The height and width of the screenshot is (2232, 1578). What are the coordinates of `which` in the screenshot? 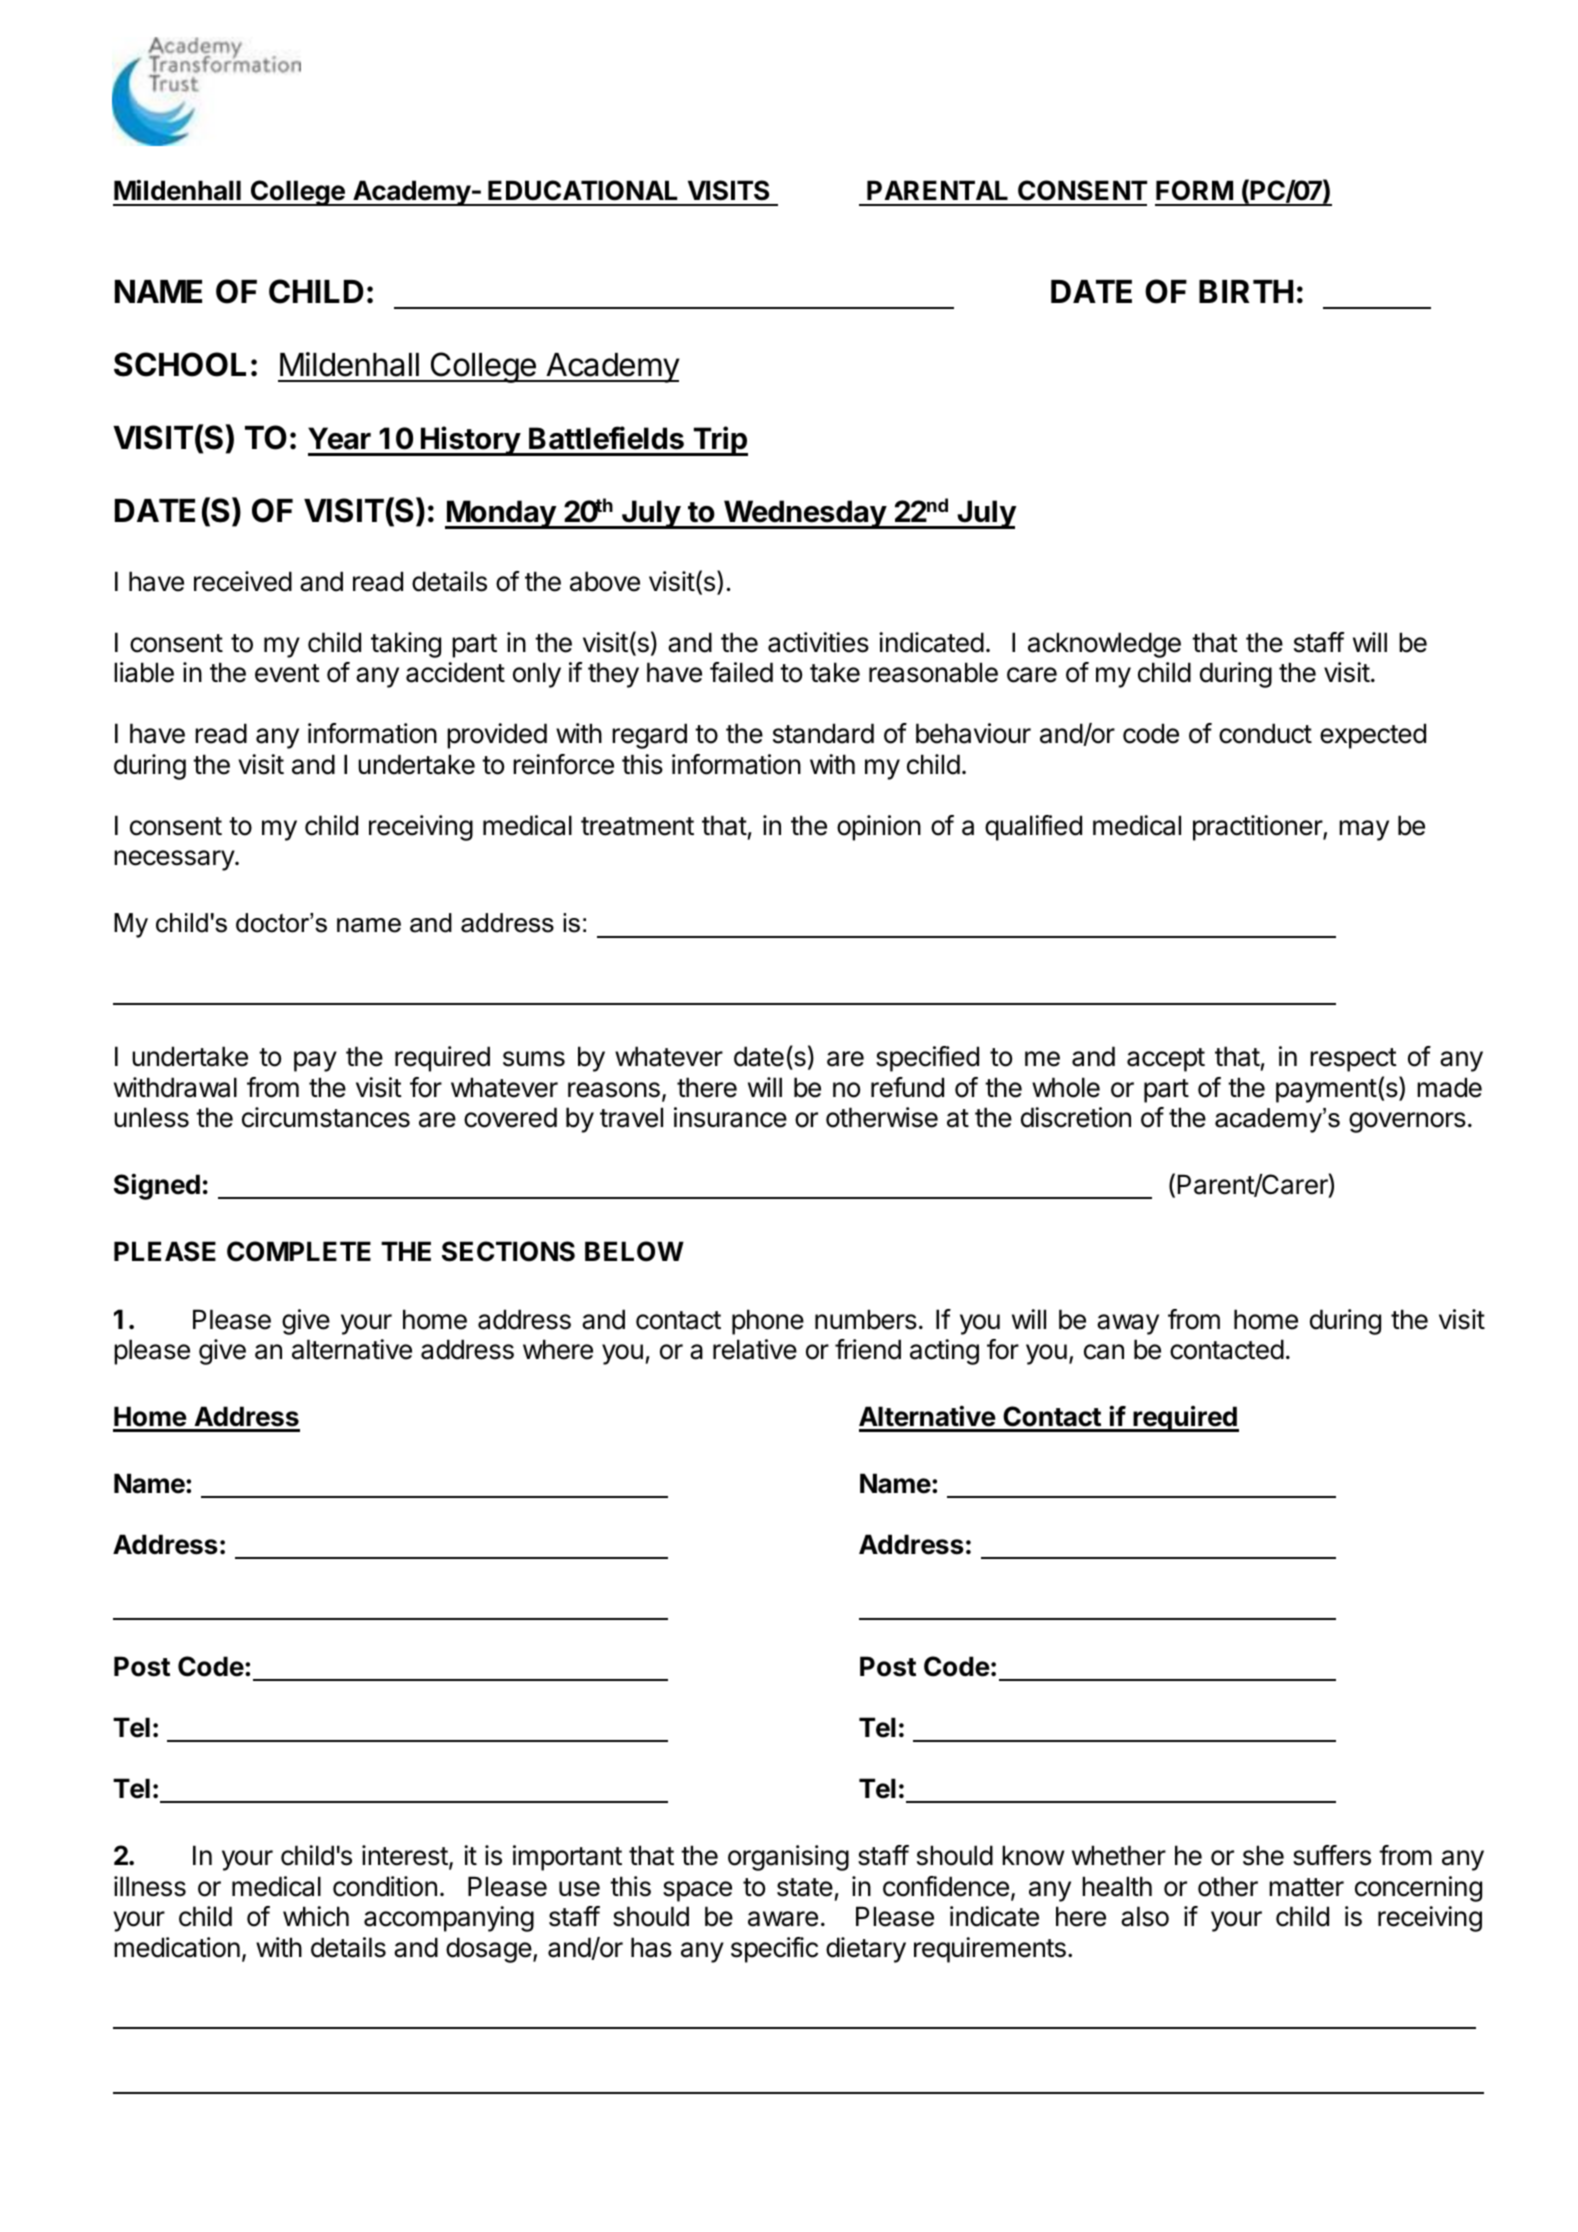 It's located at (316, 1916).
